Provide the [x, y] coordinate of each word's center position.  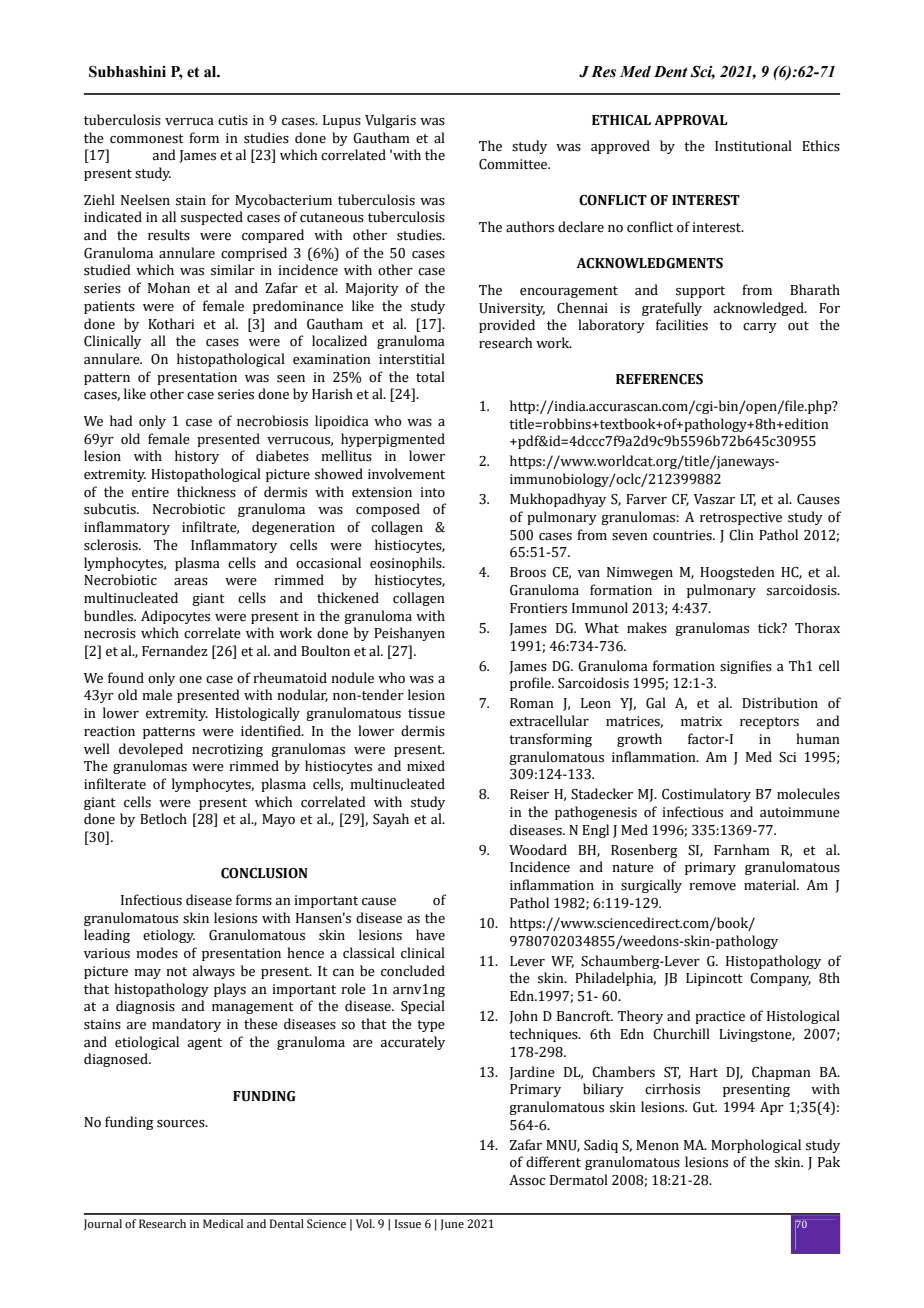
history [197, 457]
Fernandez [175, 651]
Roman [532, 703]
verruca [189, 122]
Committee [514, 164]
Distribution [780, 703]
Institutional [753, 146]
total [430, 377]
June [452, 1224]
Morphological [756, 1146]
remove [712, 887]
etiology [169, 936]
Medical [223, 1223]
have [430, 935]
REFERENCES [659, 379]
